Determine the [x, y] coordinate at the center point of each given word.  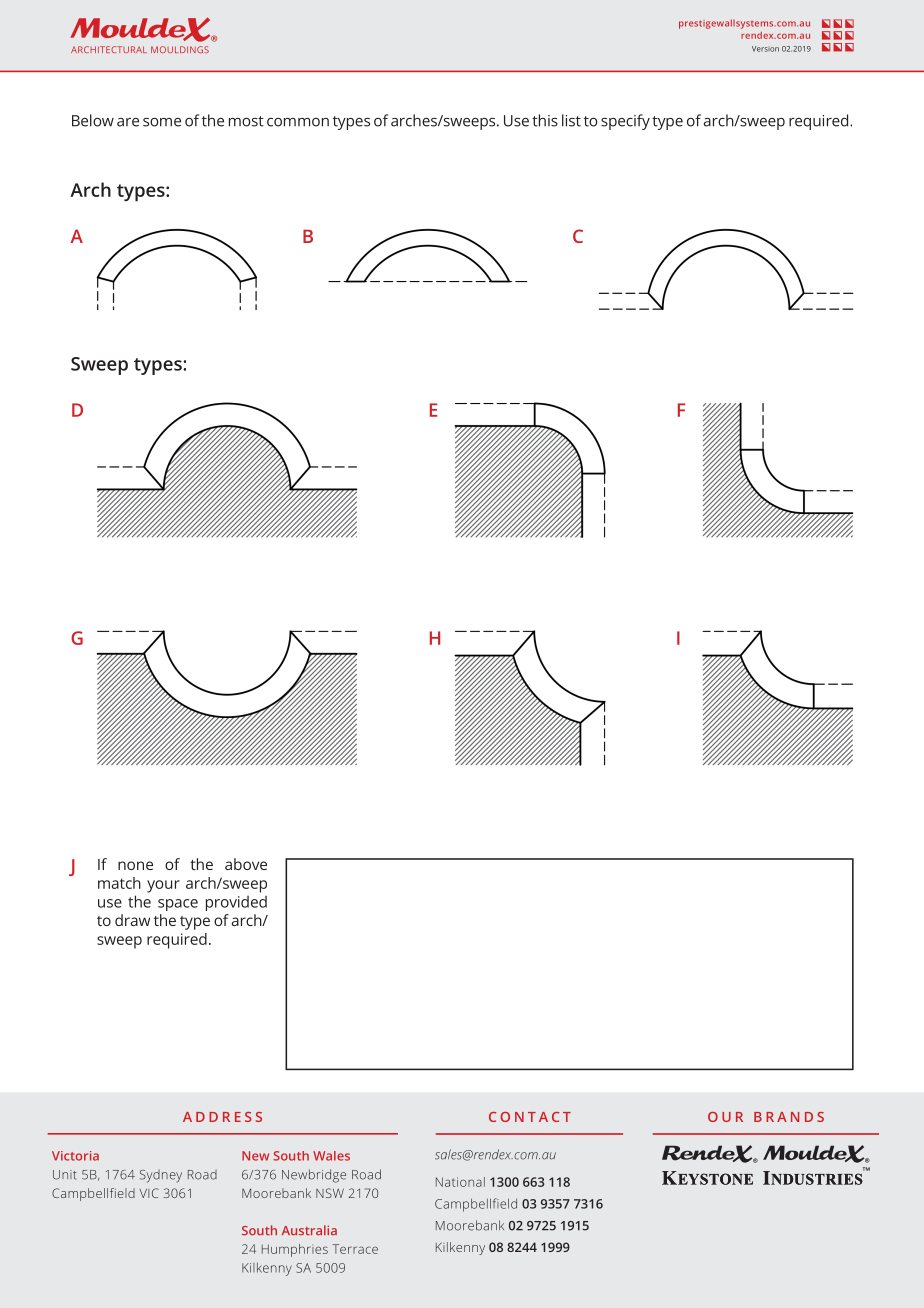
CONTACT [530, 1117]
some [162, 122]
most [246, 121]
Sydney [161, 1176]
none [135, 865]
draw [132, 920]
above [246, 864]
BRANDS [789, 1117]
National [460, 1182]
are [128, 122]
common [298, 122]
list [571, 120]
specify [625, 122]
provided [236, 903]
